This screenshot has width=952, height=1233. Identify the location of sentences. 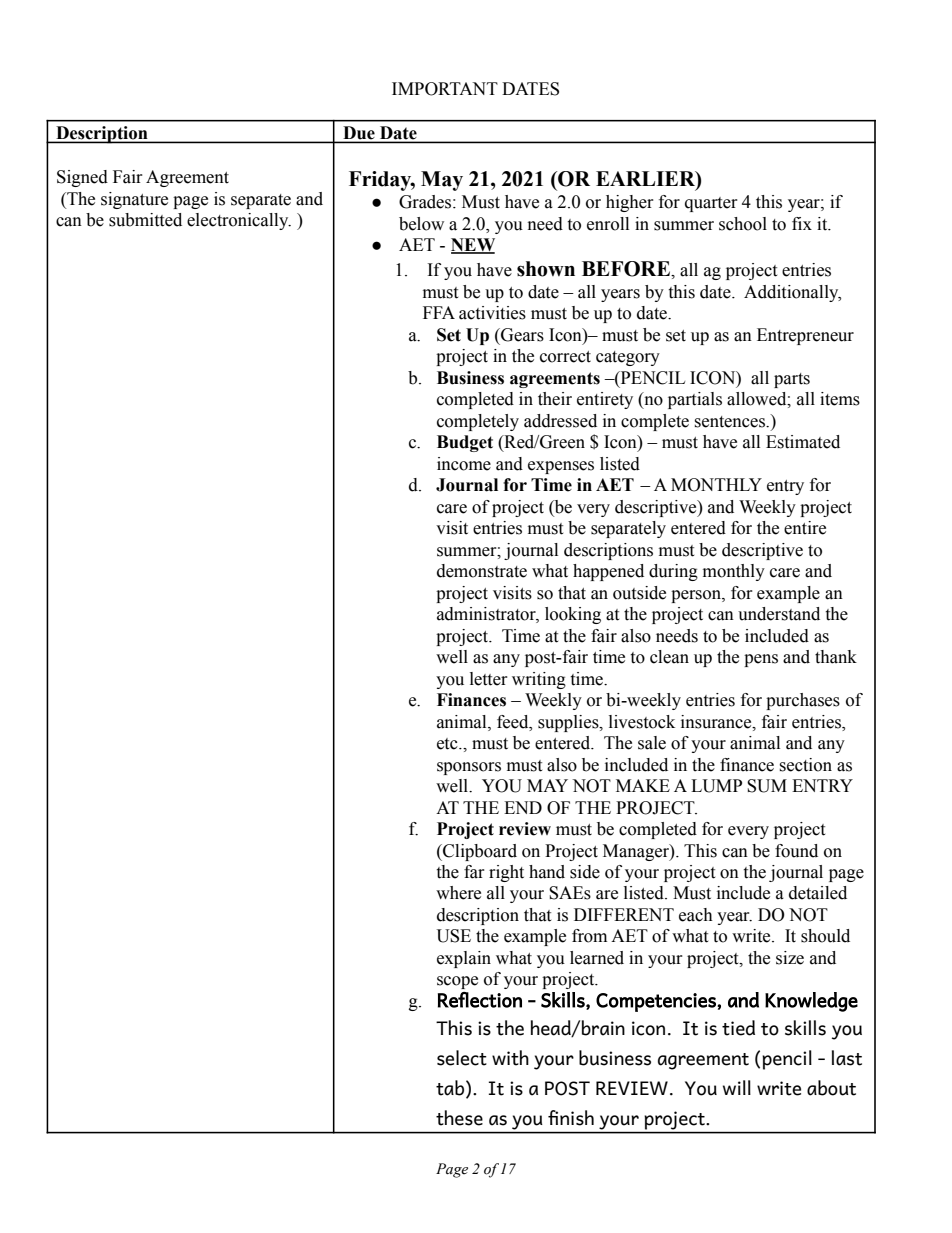
(730, 422).
